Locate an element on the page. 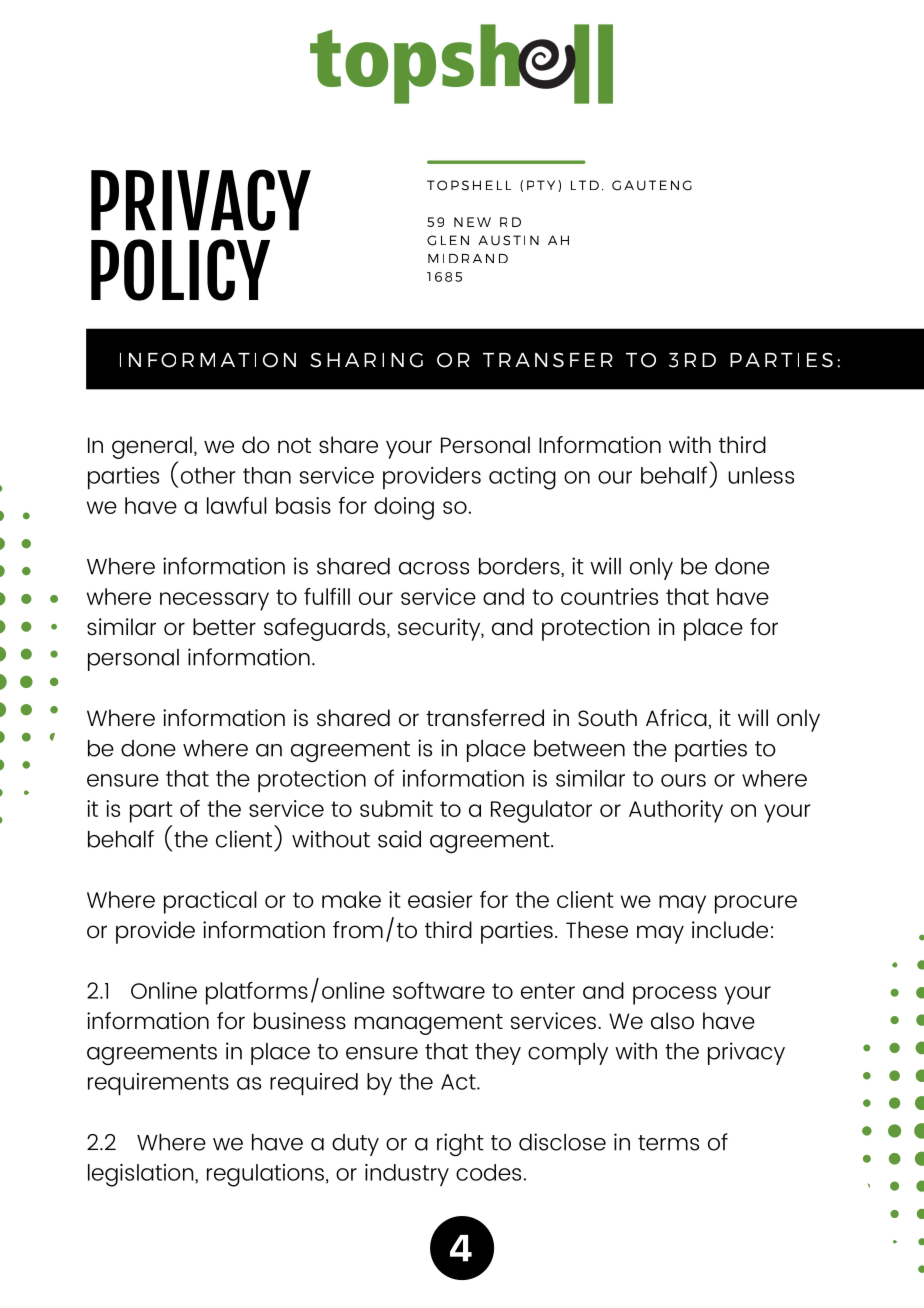 The height and width of the document is (1308, 924). GAUTENG is located at coordinates (652, 185).
